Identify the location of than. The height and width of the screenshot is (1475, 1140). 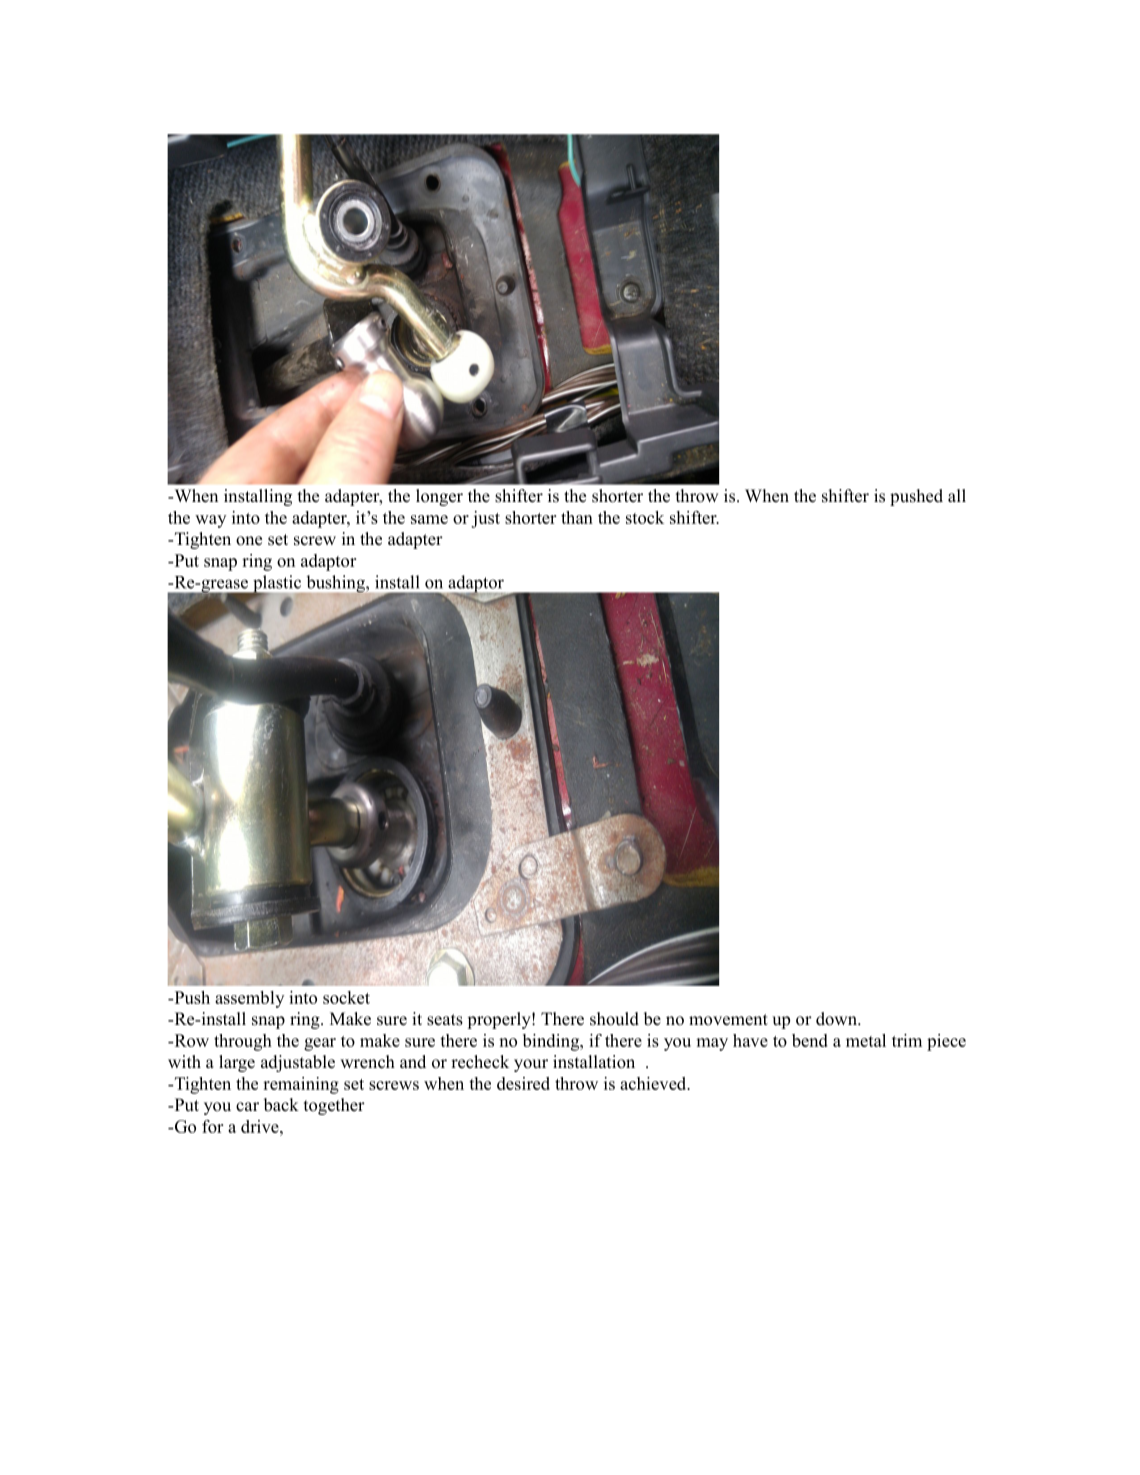
(577, 517).
